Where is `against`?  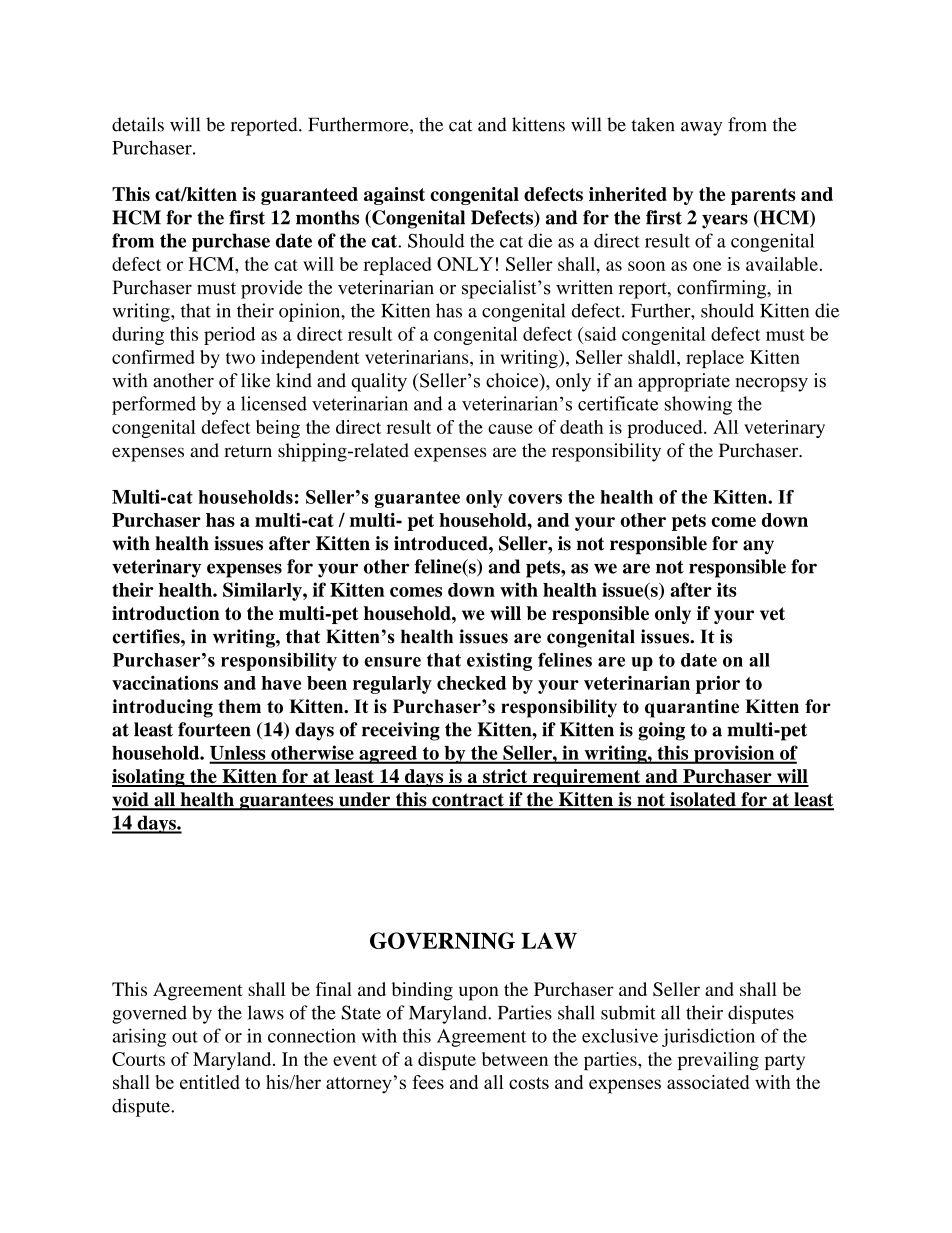 against is located at coordinates (394, 196).
